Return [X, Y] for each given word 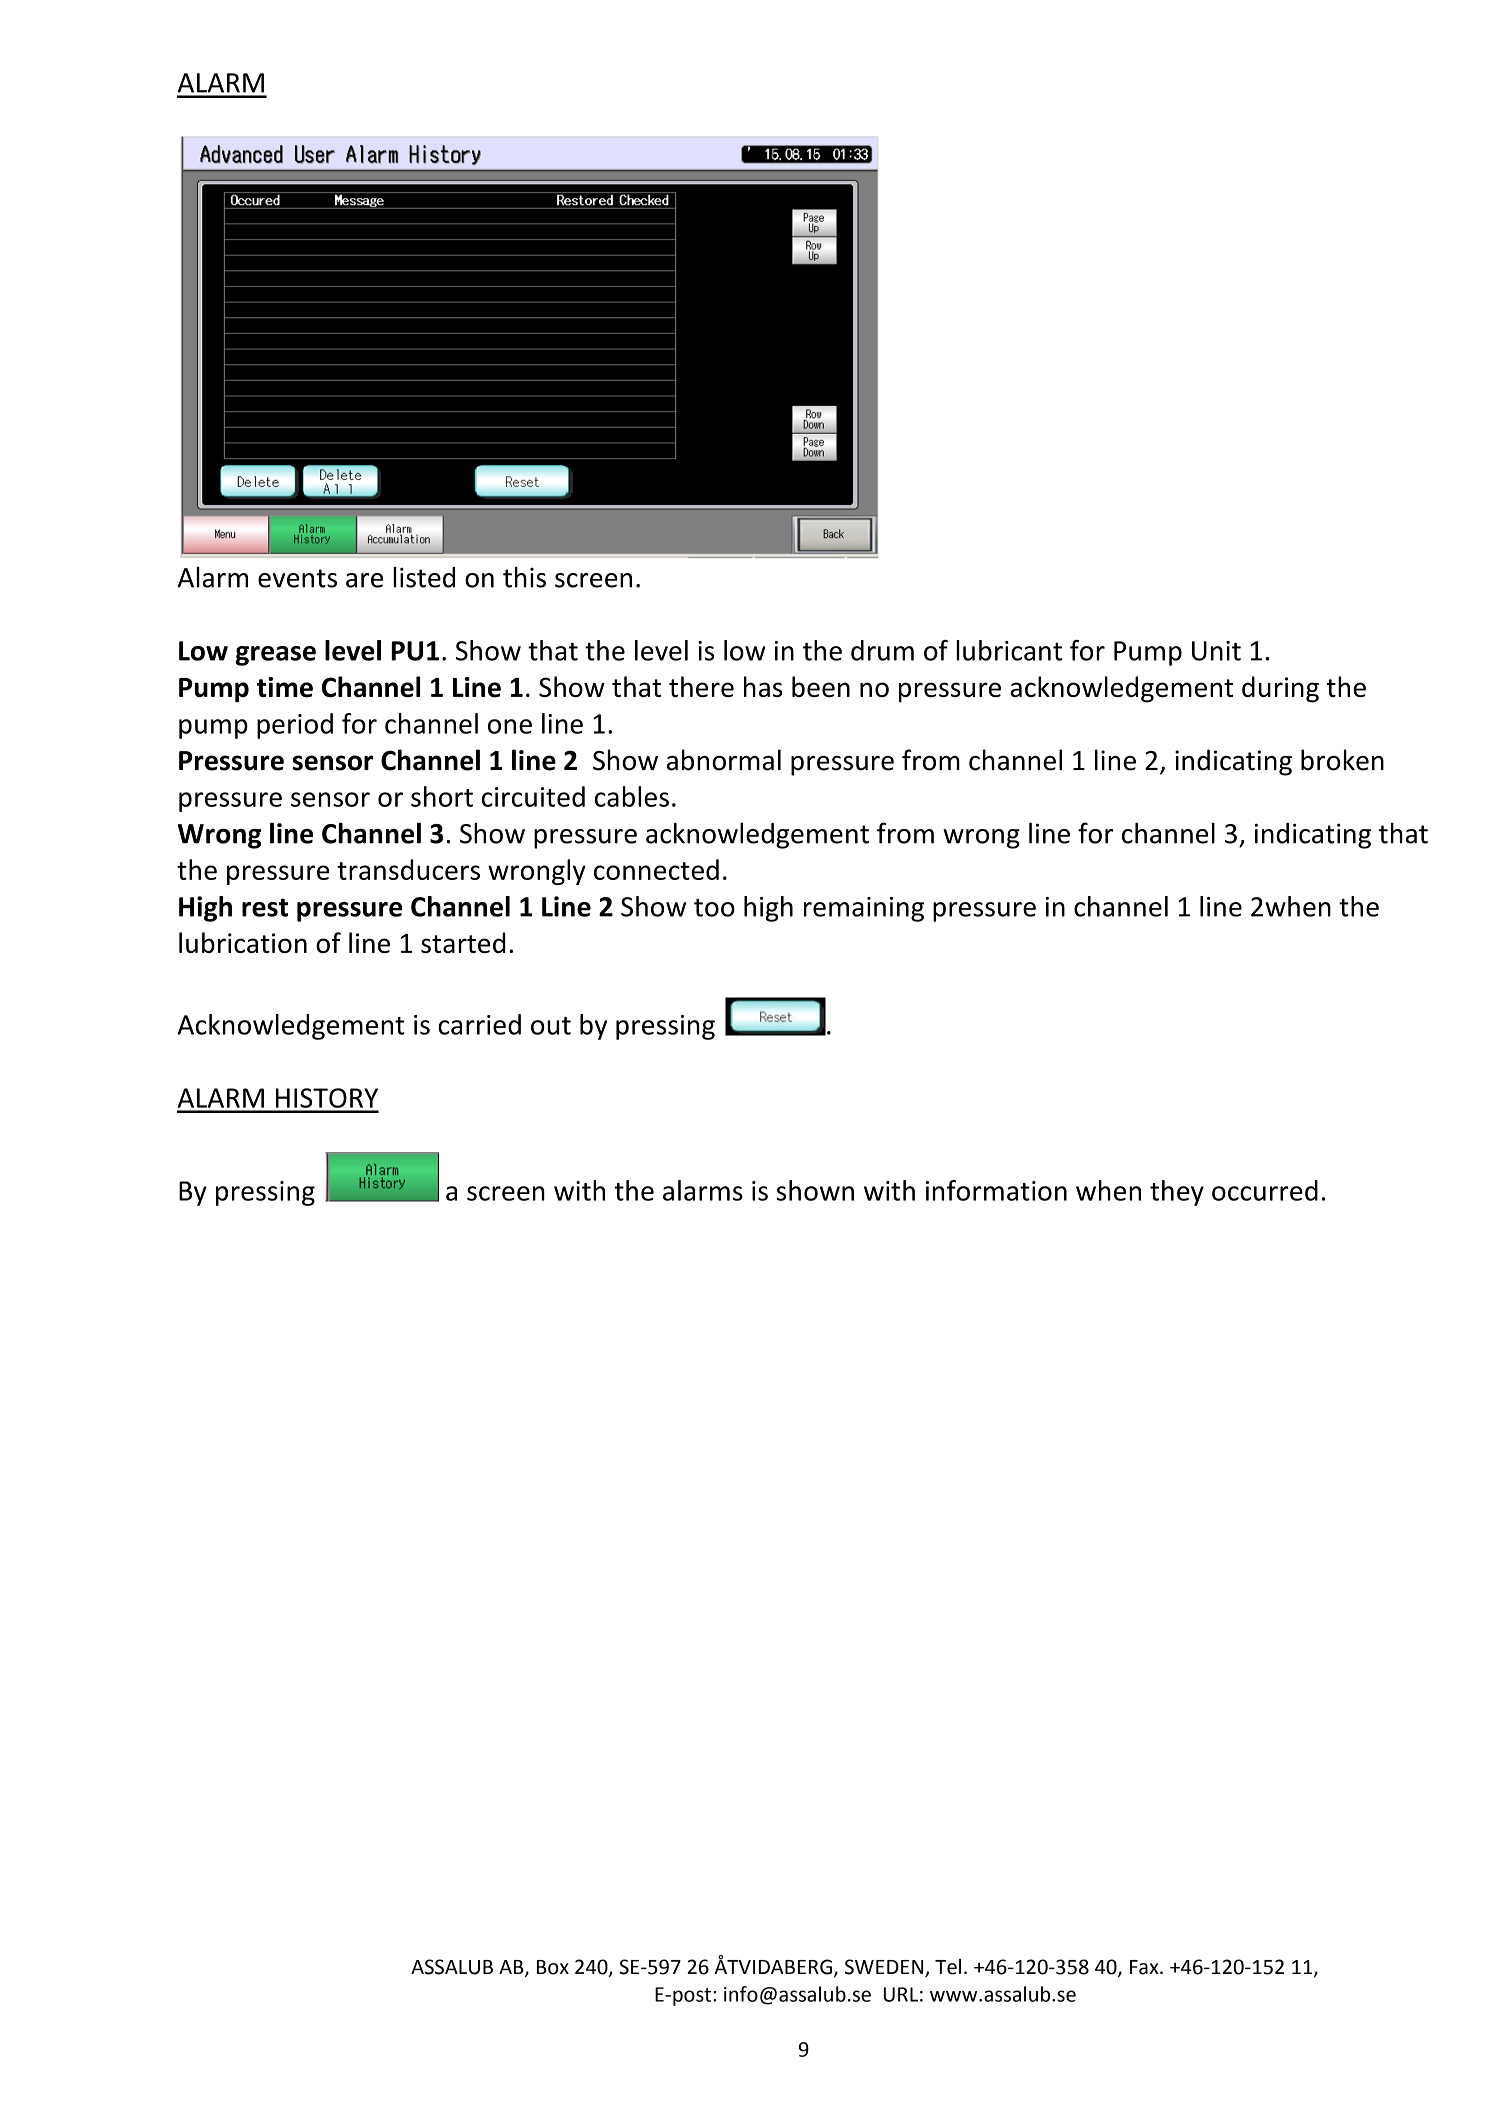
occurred [1265, 1190]
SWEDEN [885, 1968]
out [551, 1026]
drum [882, 650]
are [364, 580]
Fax [1145, 1967]
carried [479, 1024]
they [1177, 1193]
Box [553, 1967]
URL [901, 1994]
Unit [1216, 651]
